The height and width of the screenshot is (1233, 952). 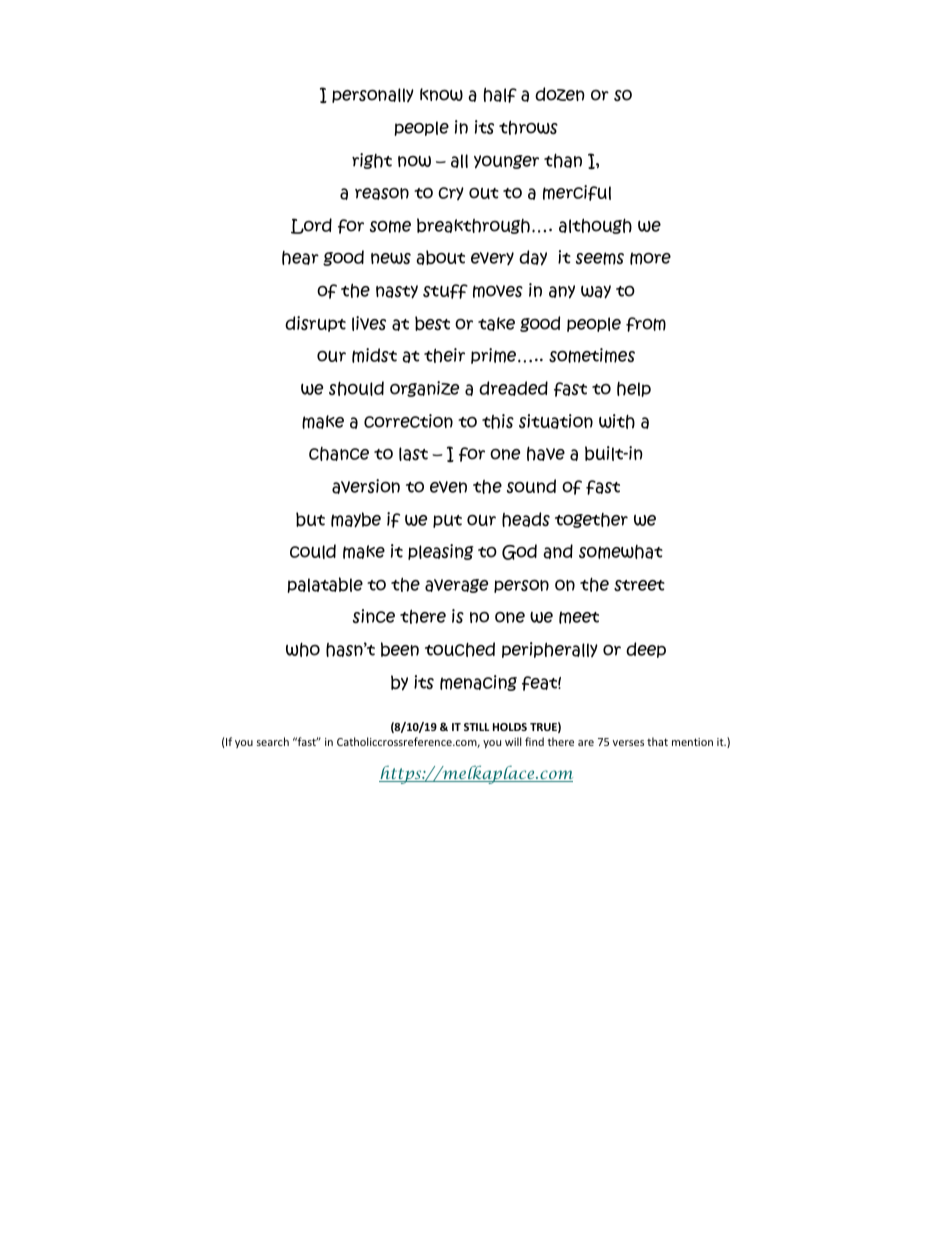 I want to click on dozen, so click(x=560, y=94).
